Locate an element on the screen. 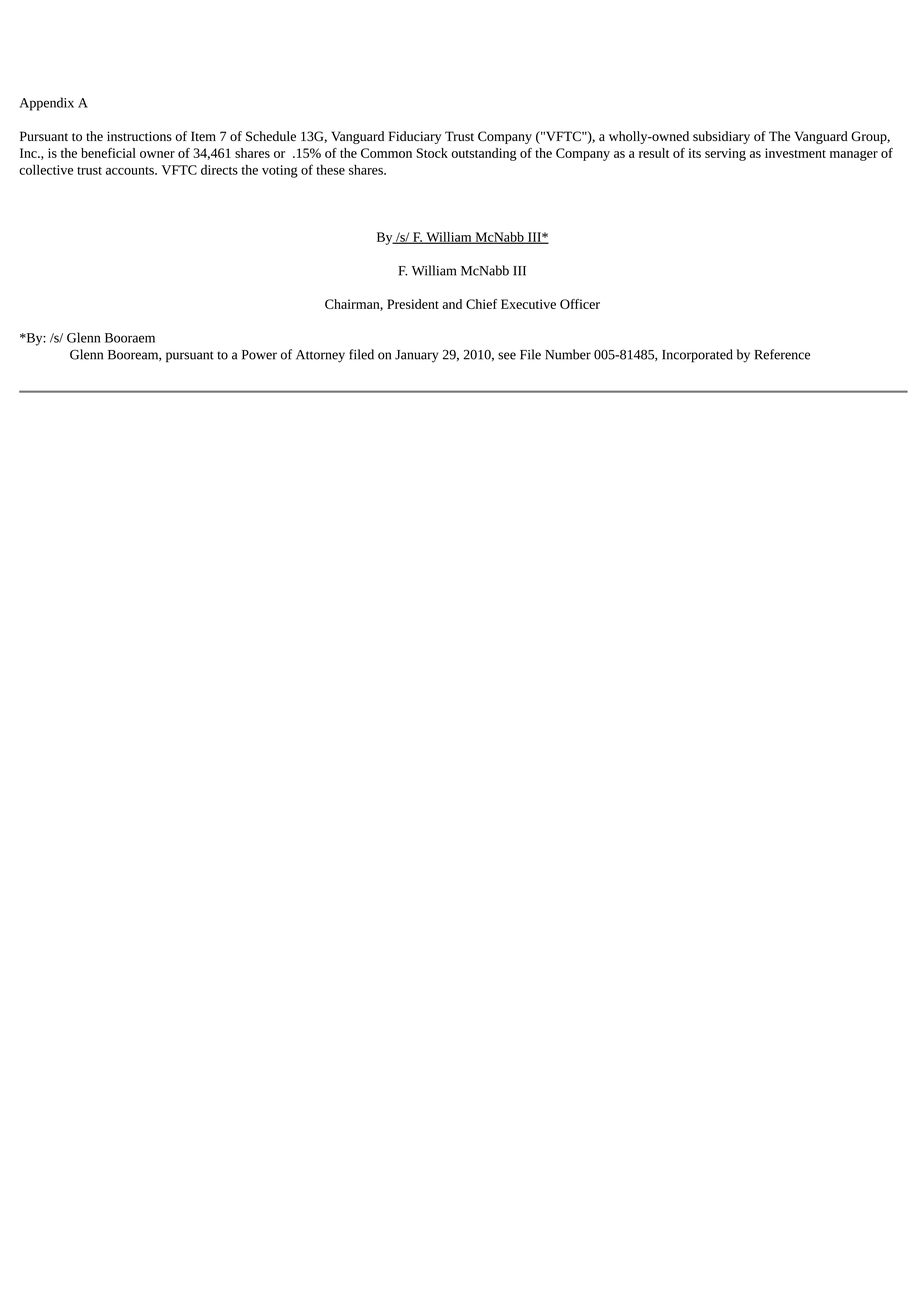  Fiduciary is located at coordinates (415, 137).
